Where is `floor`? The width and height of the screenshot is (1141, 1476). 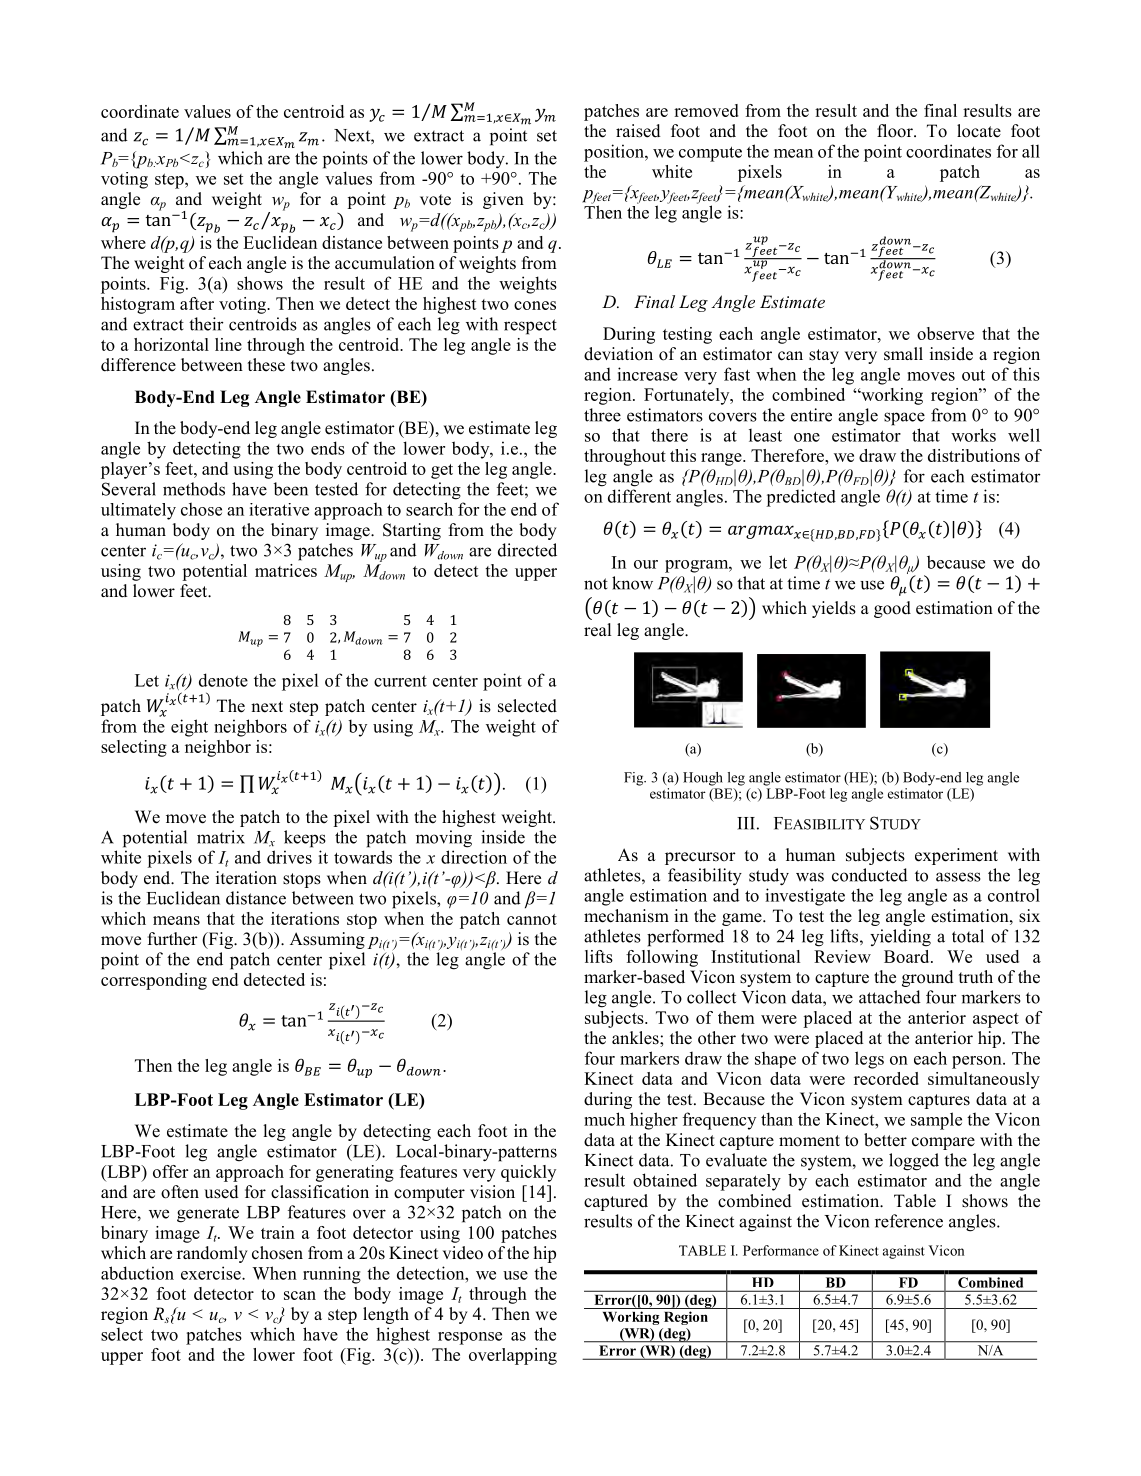 floor is located at coordinates (896, 131).
